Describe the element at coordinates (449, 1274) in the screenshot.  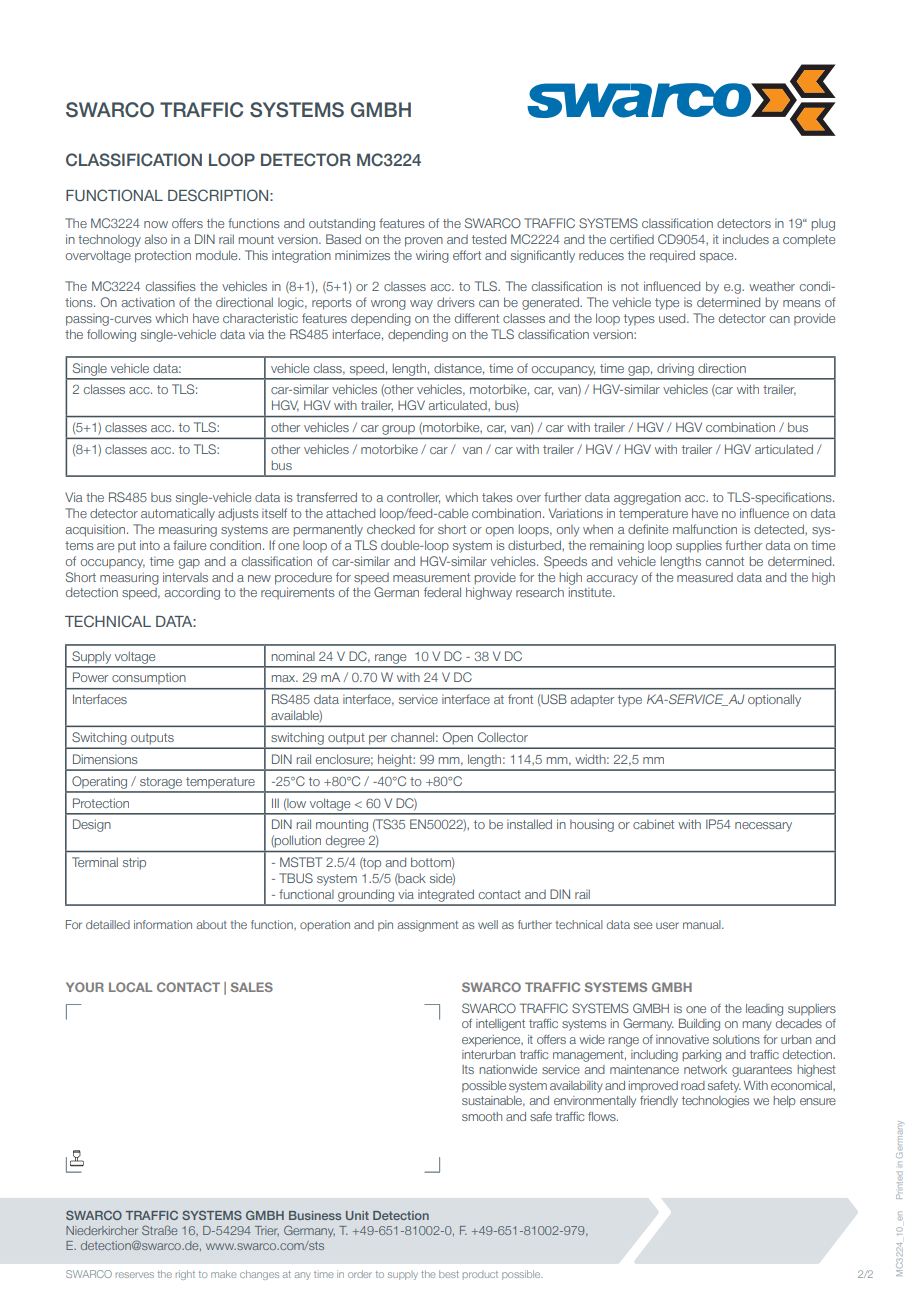
I see `best` at that location.
